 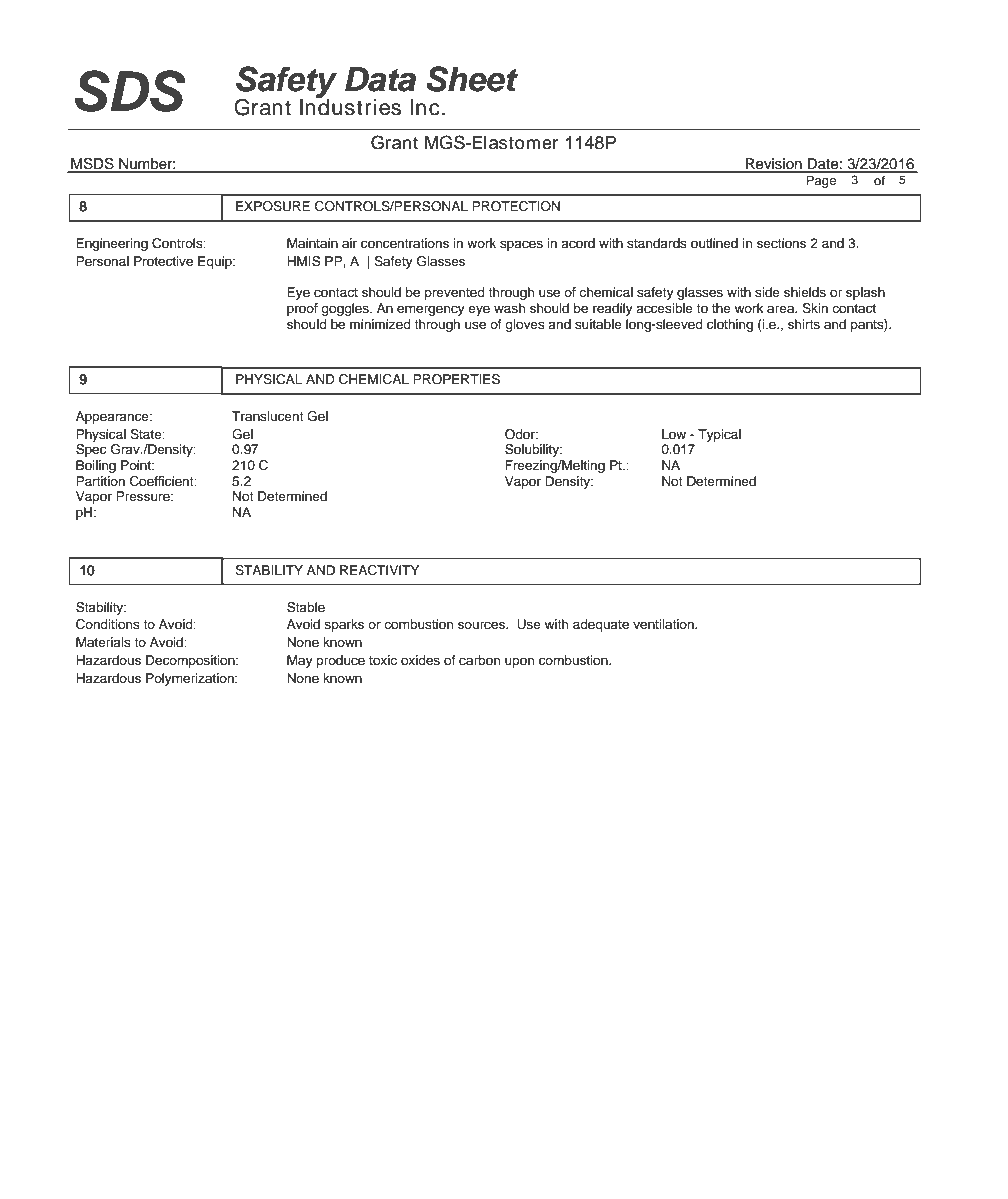 What do you see at coordinates (268, 416) in the screenshot?
I see `Translucent` at bounding box center [268, 416].
